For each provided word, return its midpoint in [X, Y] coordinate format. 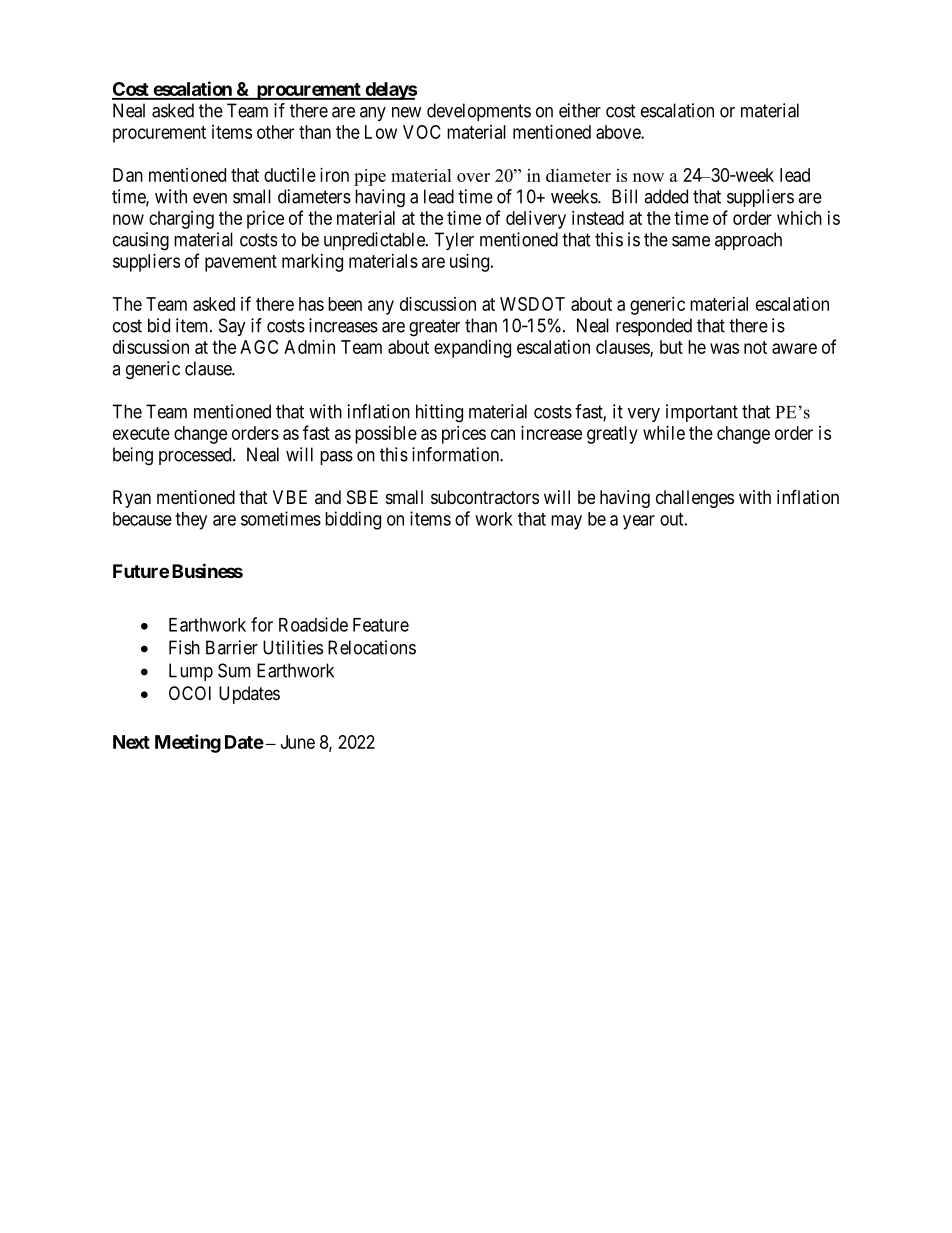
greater [434, 328]
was [724, 348]
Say [232, 327]
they [191, 521]
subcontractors [485, 497]
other [275, 132]
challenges [695, 499]
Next [131, 742]
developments [479, 112]
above [619, 132]
